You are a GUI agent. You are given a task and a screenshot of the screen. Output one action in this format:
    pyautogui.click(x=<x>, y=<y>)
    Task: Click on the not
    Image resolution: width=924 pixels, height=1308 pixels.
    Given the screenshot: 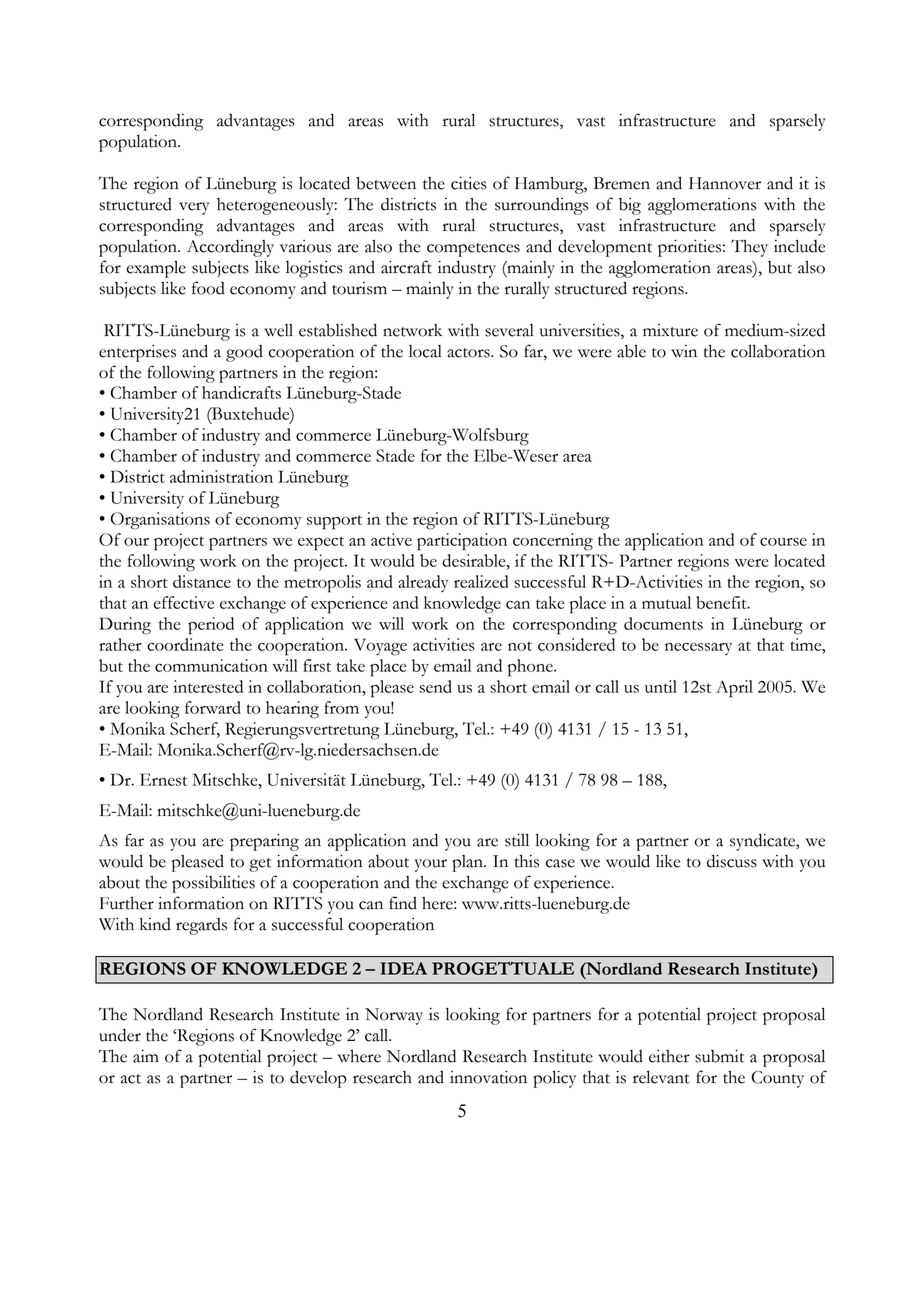 What is the action you would take?
    pyautogui.click(x=520, y=646)
